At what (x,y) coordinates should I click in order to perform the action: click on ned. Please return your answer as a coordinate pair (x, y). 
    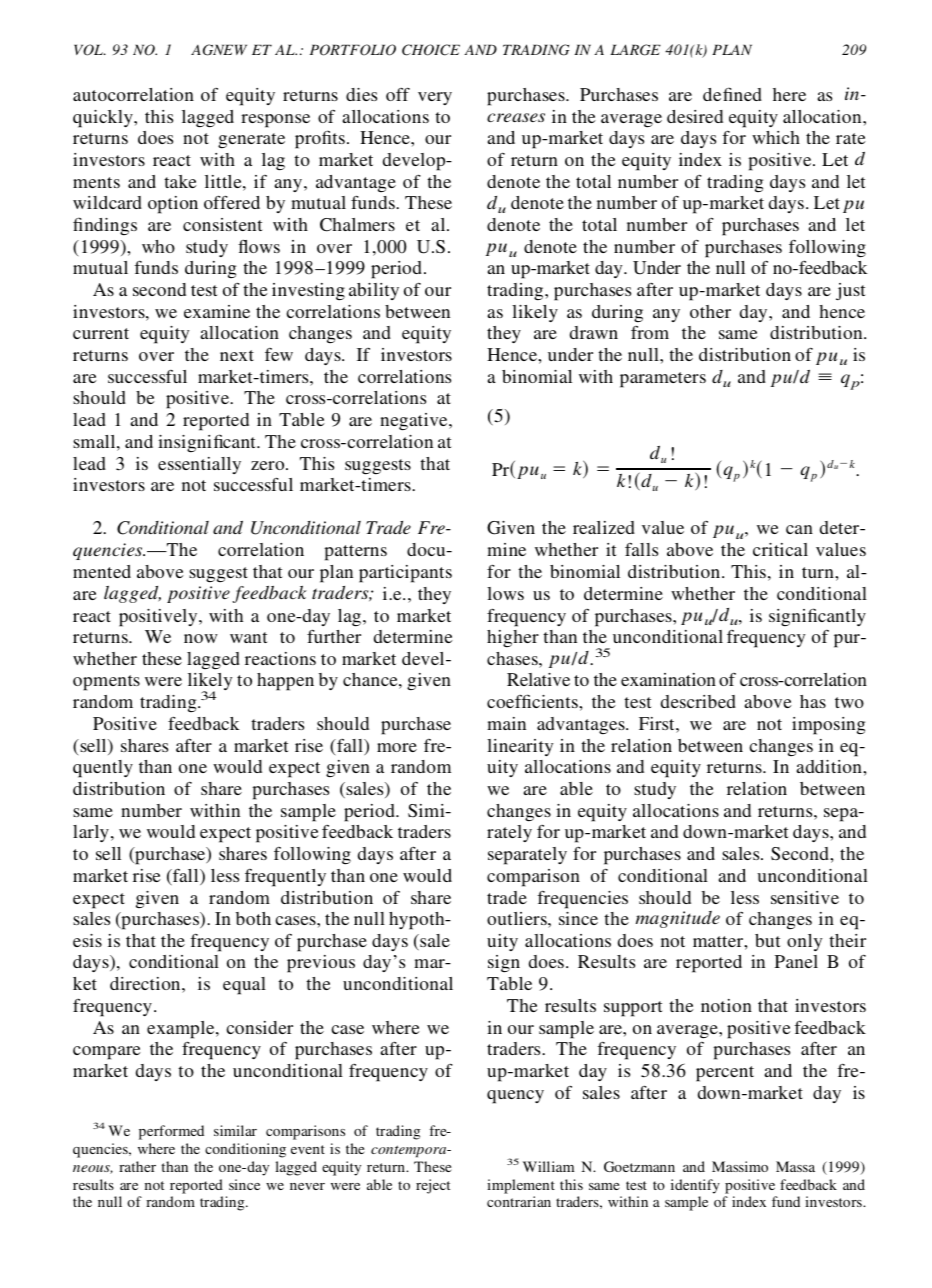
    Looking at the image, I should click on (747, 94).
